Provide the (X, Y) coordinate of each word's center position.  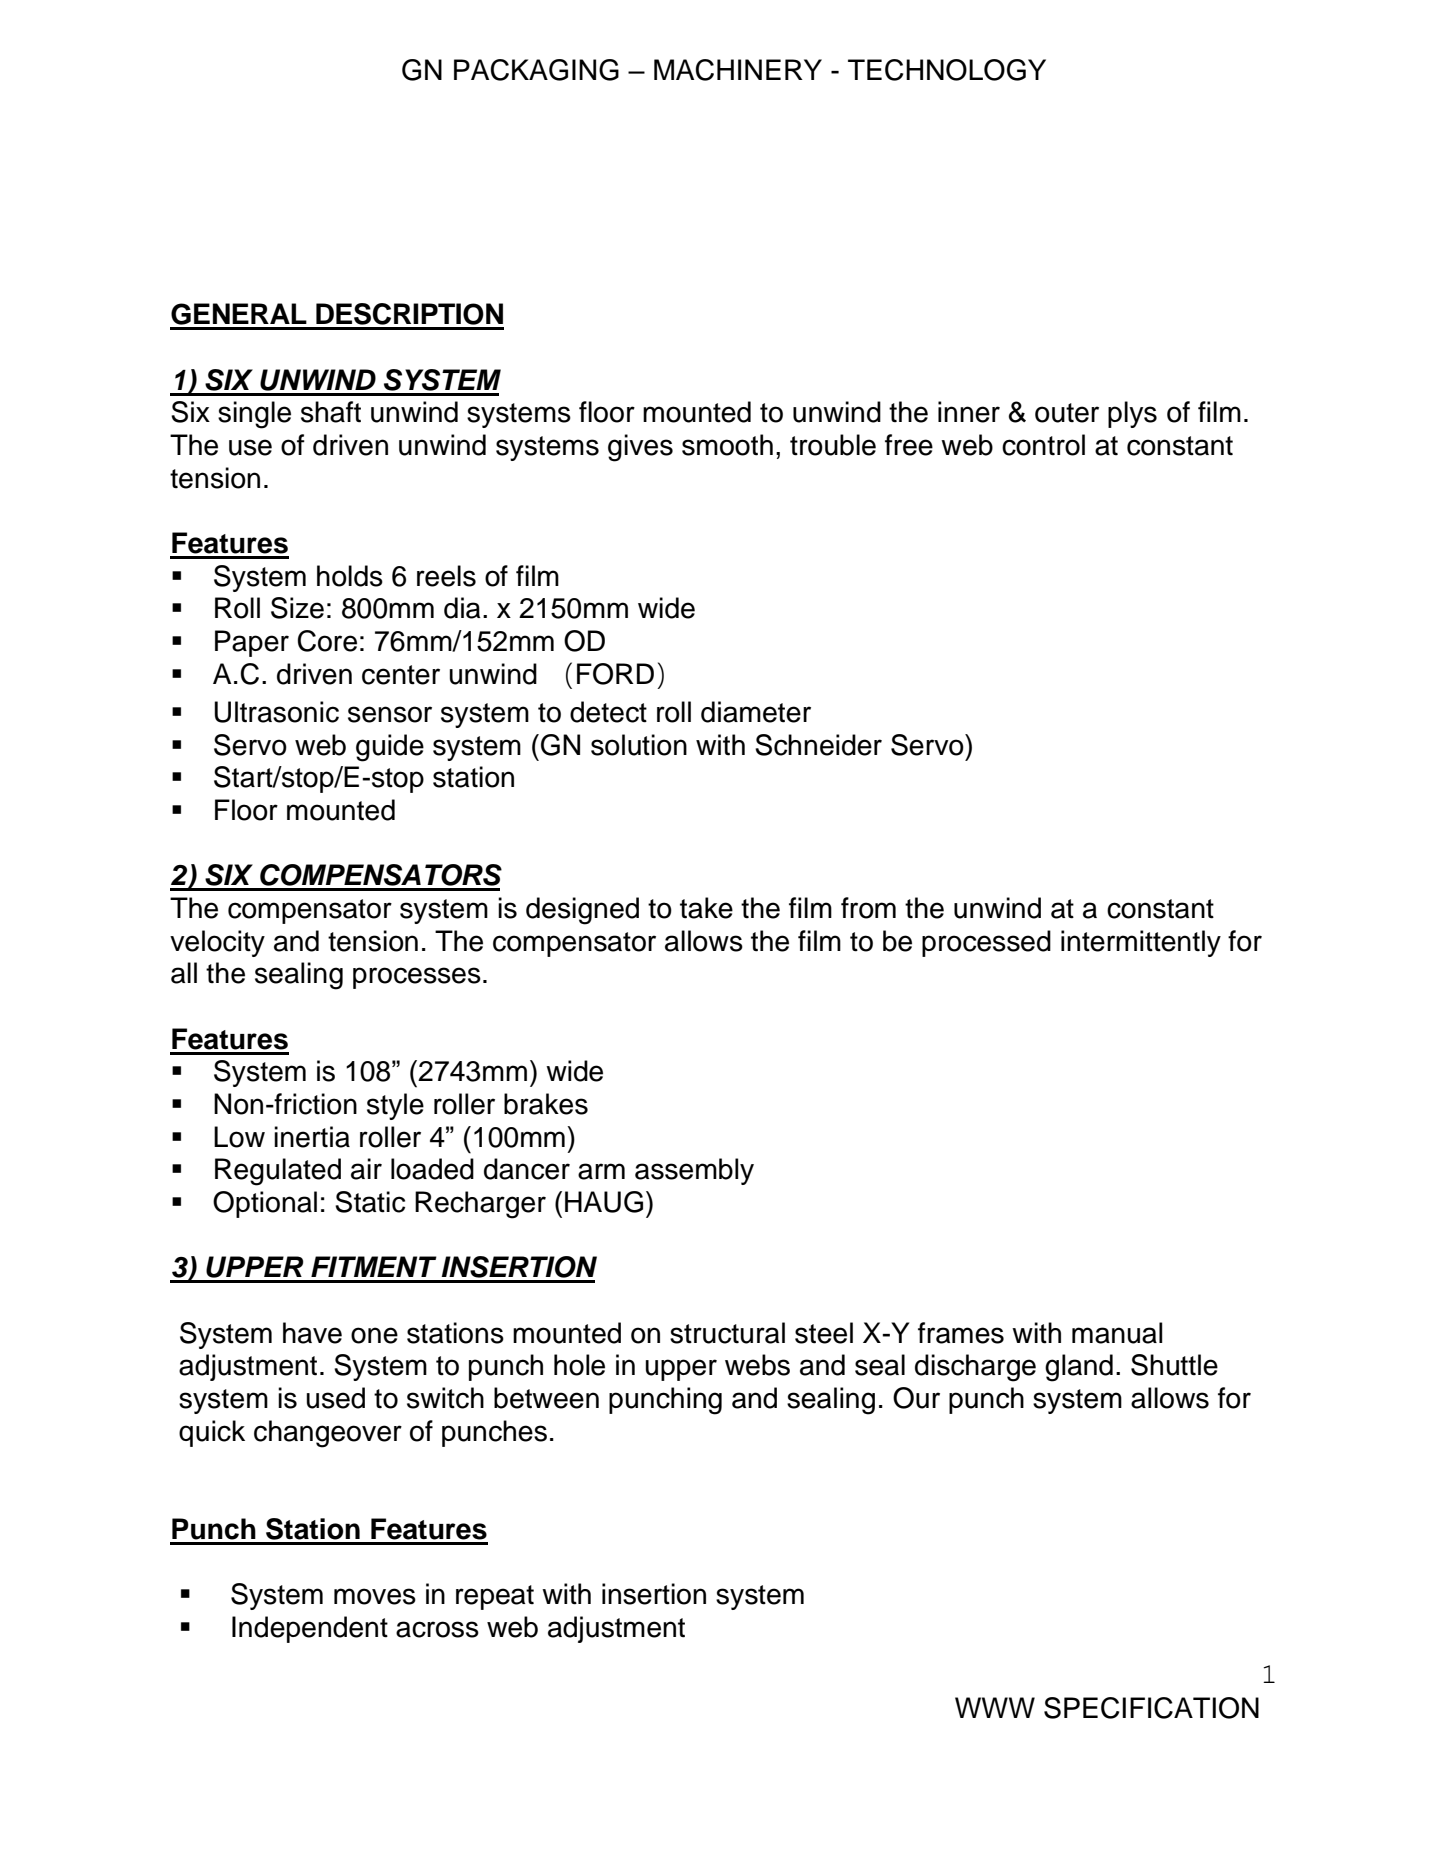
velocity (217, 943)
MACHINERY (738, 70)
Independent (310, 1629)
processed (986, 943)
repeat (495, 1597)
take (706, 908)
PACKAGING (536, 70)
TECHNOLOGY (947, 70)
